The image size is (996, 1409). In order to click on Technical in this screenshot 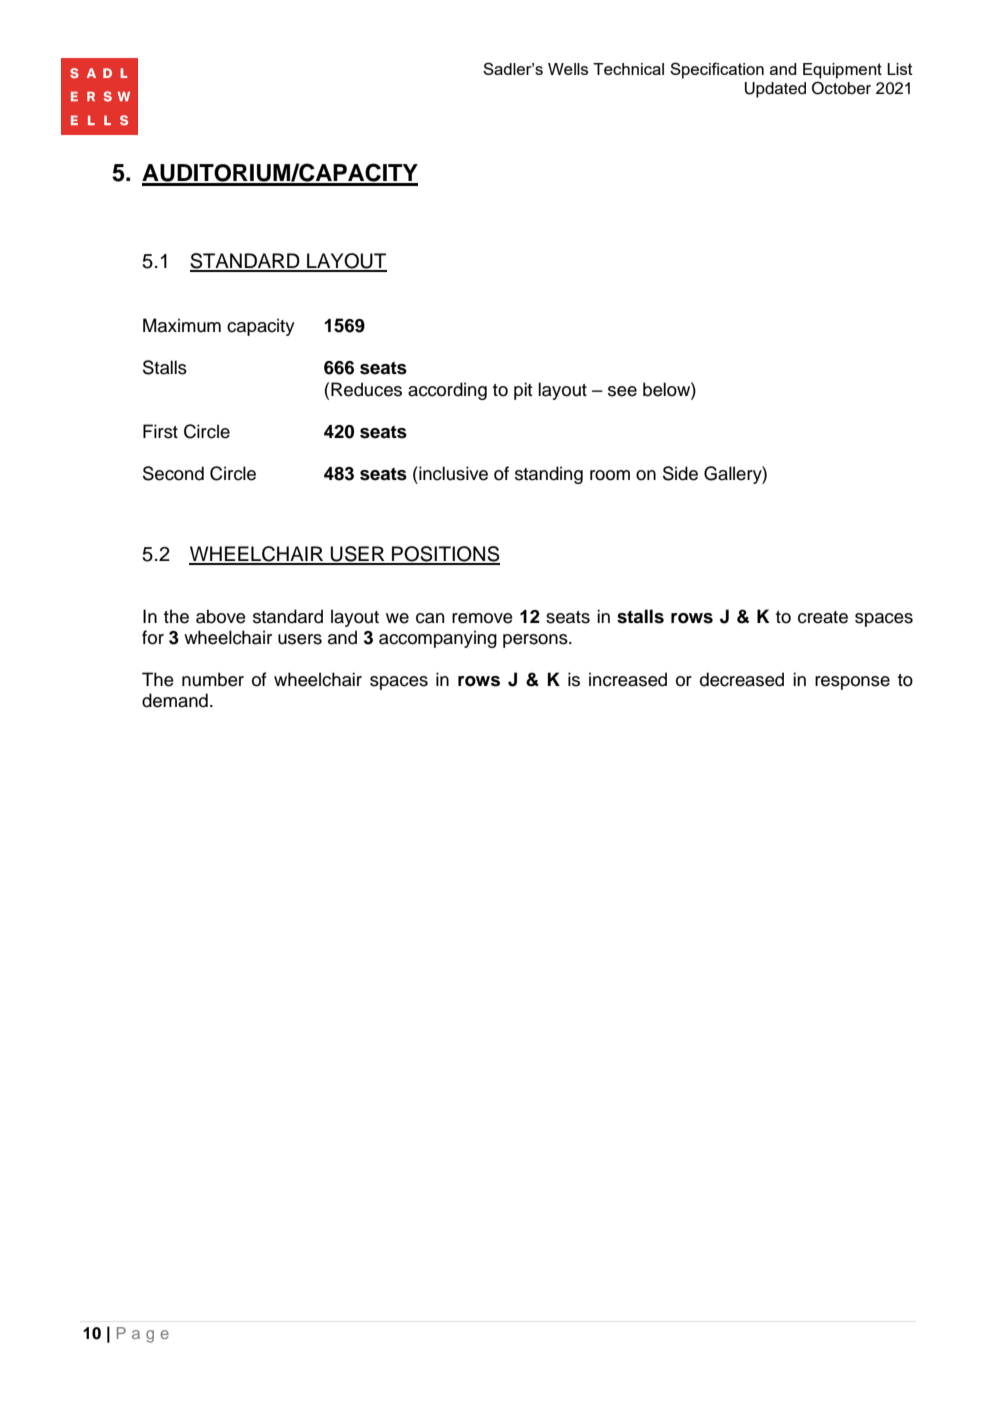, I will do `click(628, 69)`.
